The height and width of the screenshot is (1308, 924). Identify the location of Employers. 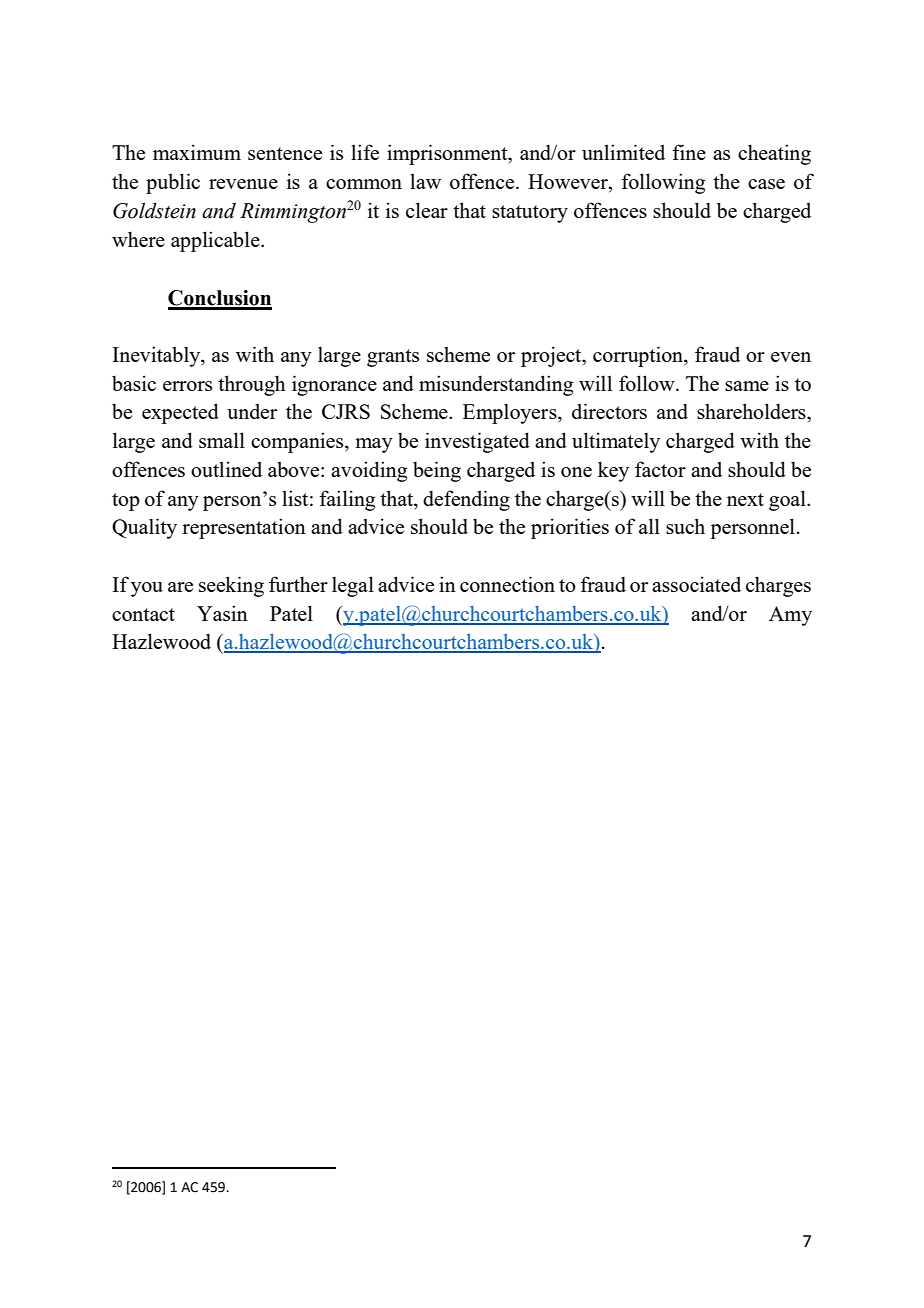
(511, 414).
